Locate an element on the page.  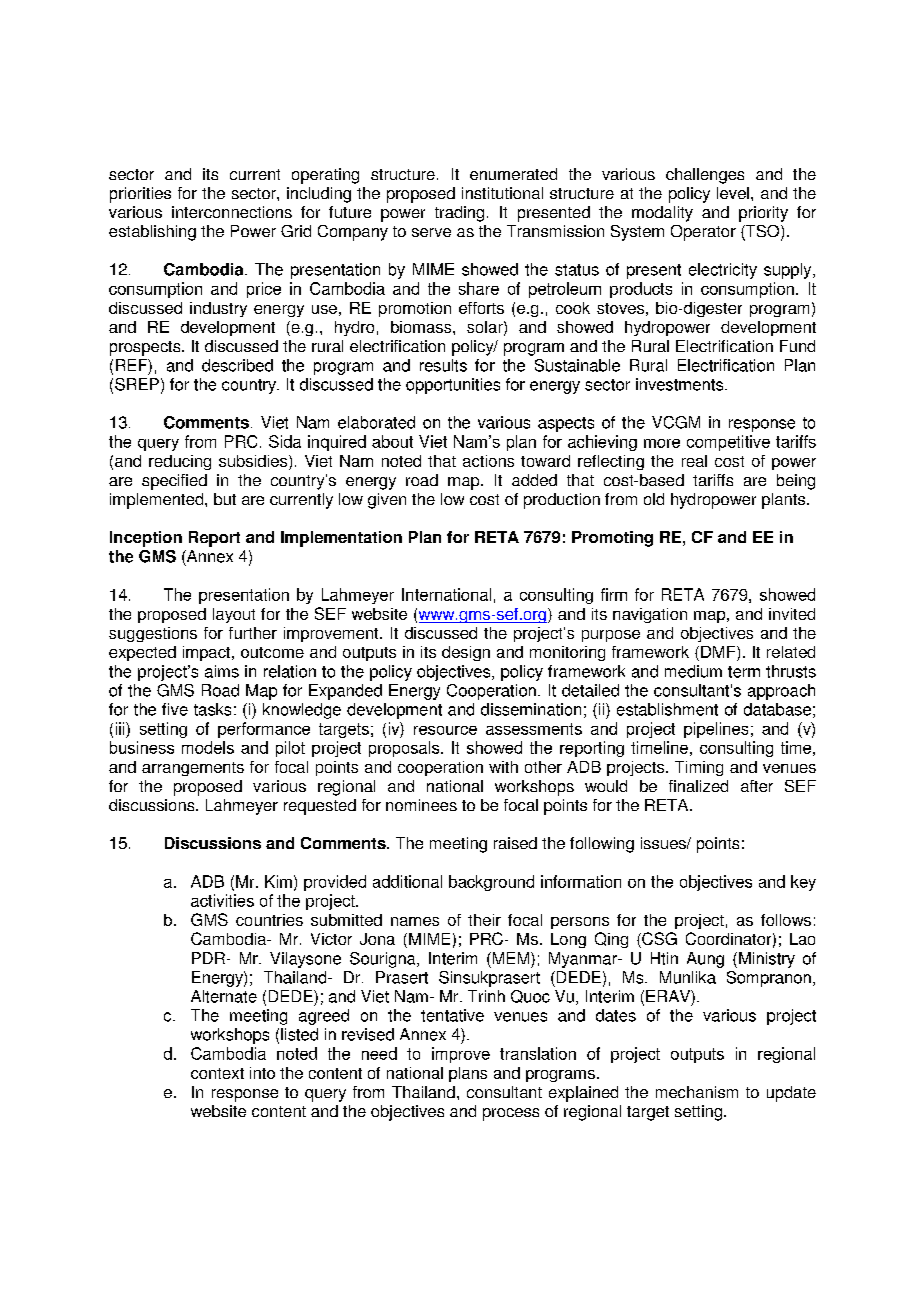
context is located at coordinates (217, 1073).
